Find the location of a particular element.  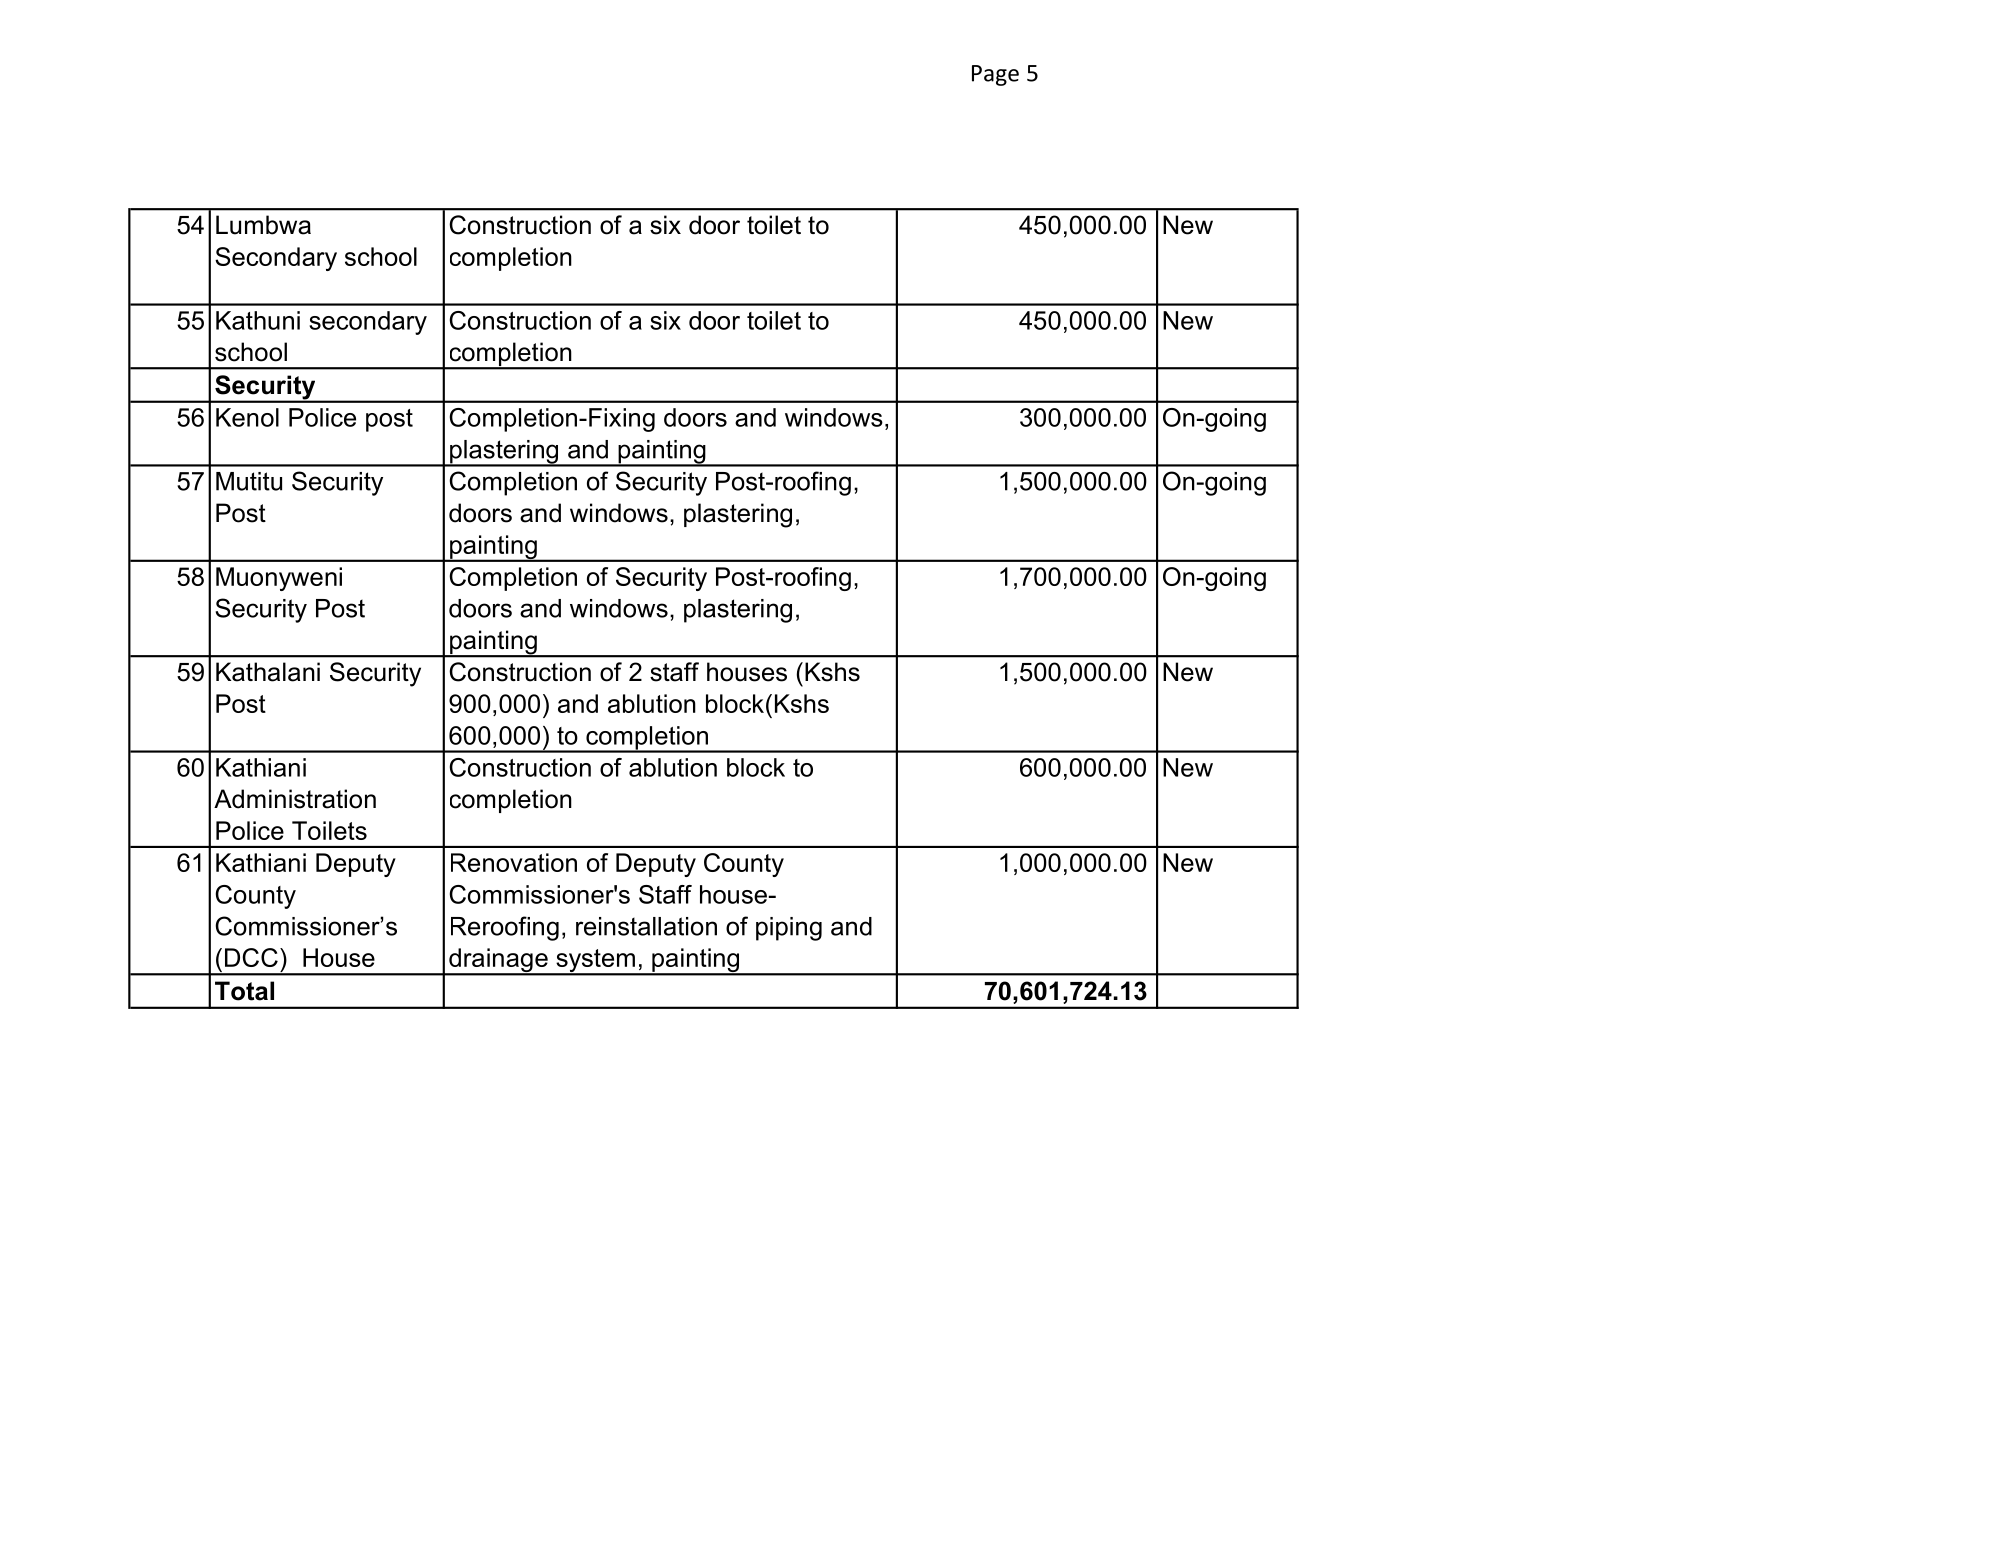

Administration is located at coordinates (295, 799).
